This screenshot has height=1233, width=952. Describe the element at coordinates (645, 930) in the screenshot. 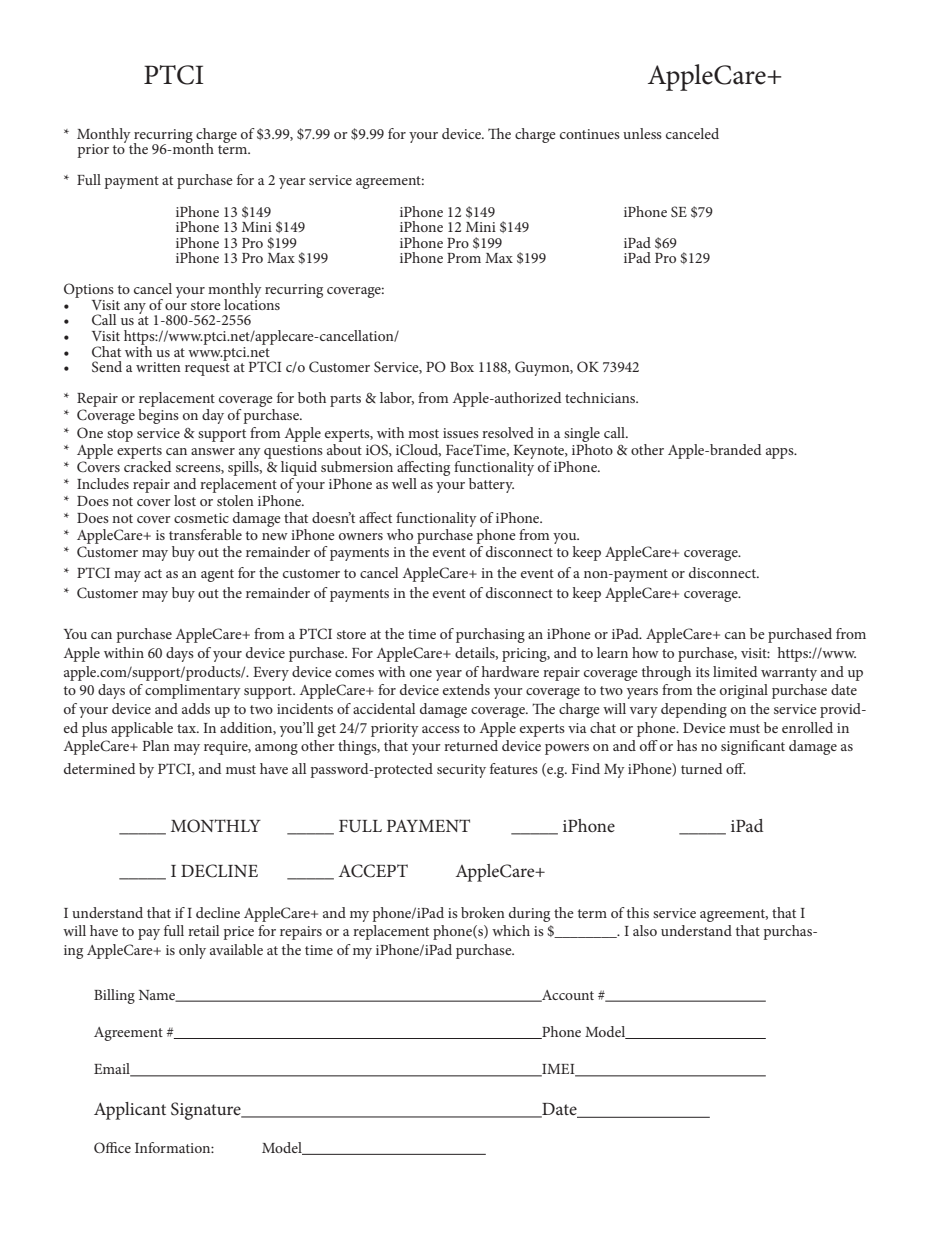

I see `also` at that location.
